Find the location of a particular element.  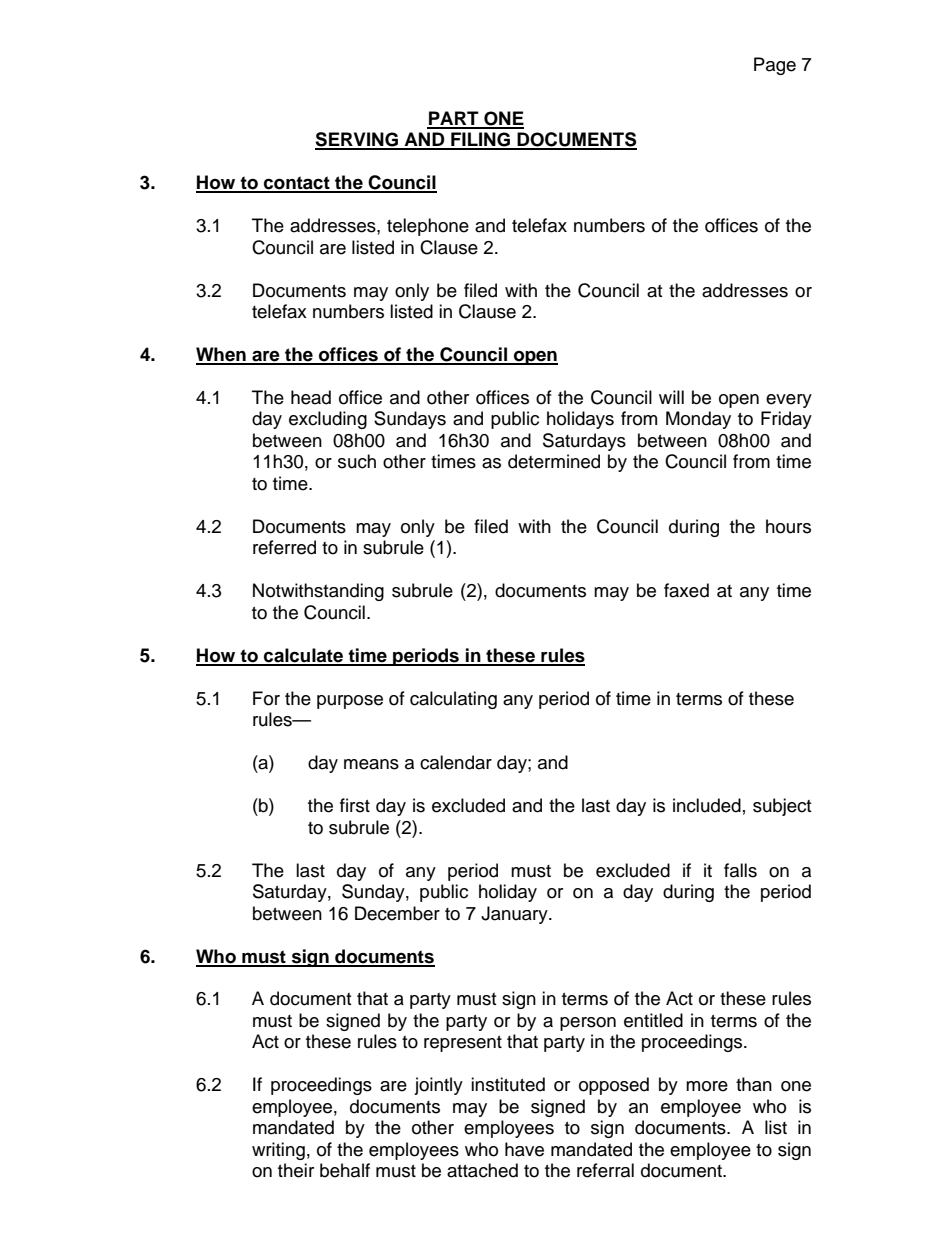

calculating is located at coordinates (453, 700).
